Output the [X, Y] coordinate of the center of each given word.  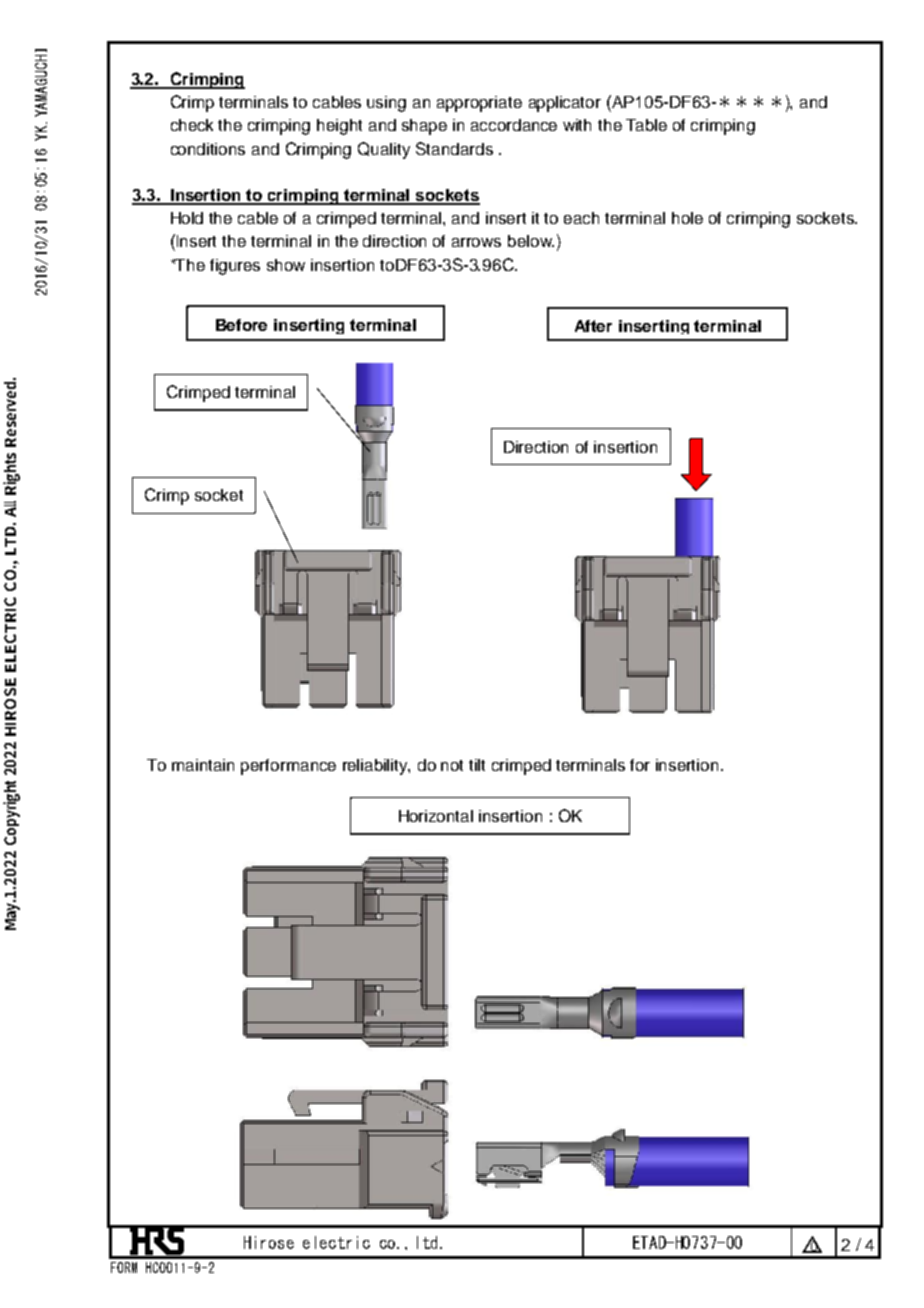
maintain [203, 765]
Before [241, 325]
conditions [208, 149]
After [593, 326]
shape [424, 127]
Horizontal [436, 816]
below [531, 241]
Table [646, 125]
